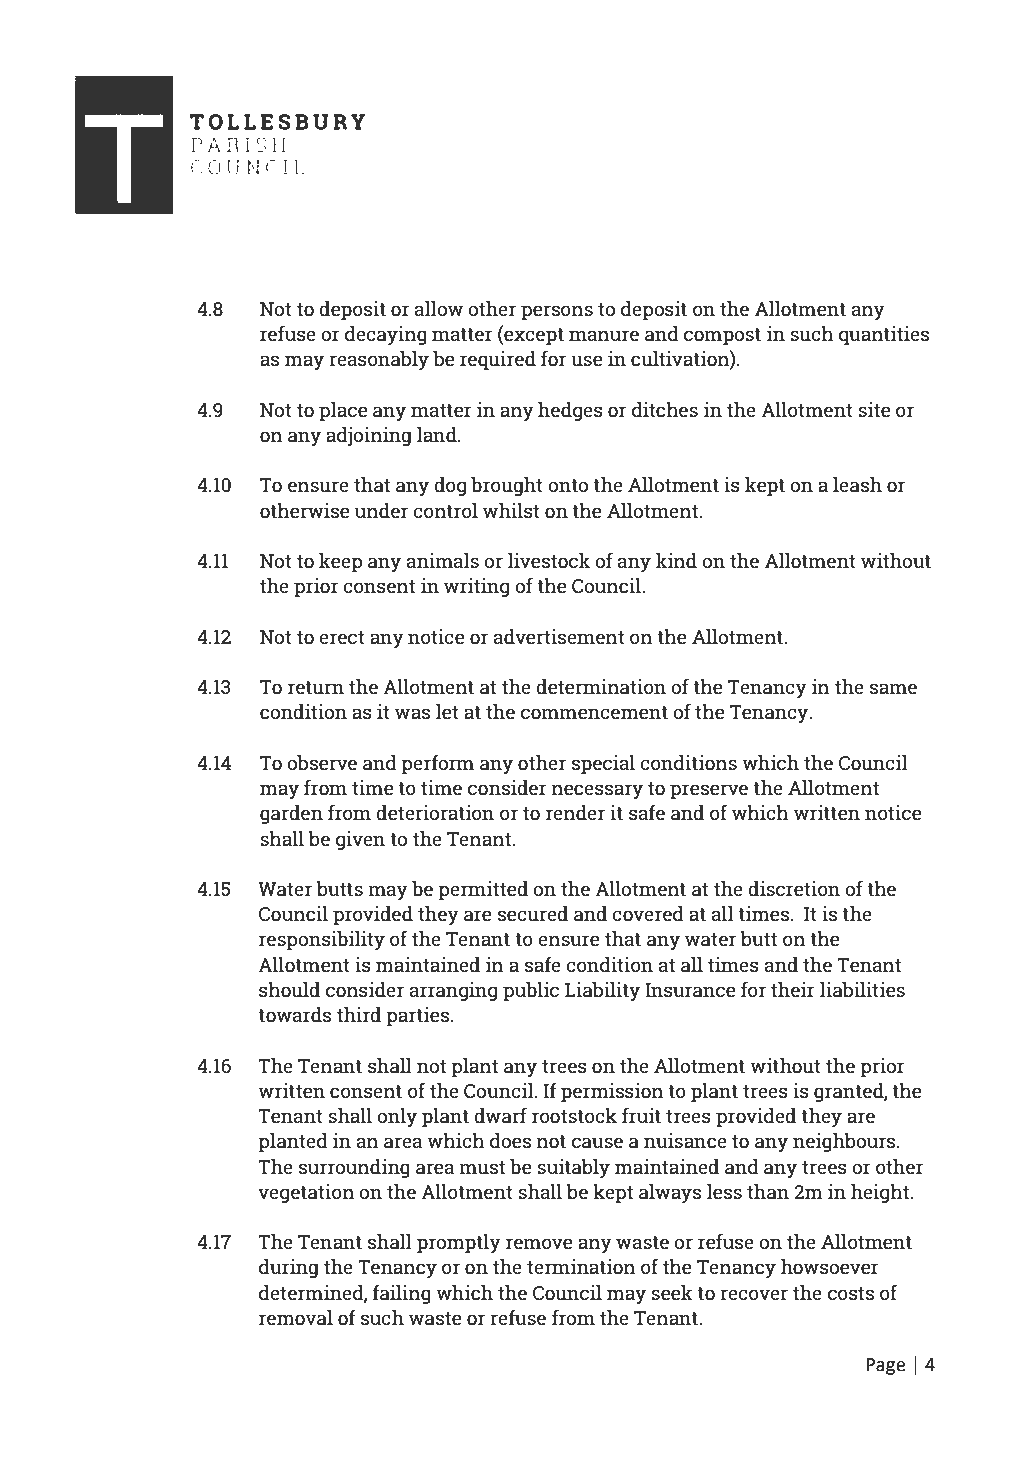 The image size is (1034, 1464). I want to click on failing, so click(402, 1294).
